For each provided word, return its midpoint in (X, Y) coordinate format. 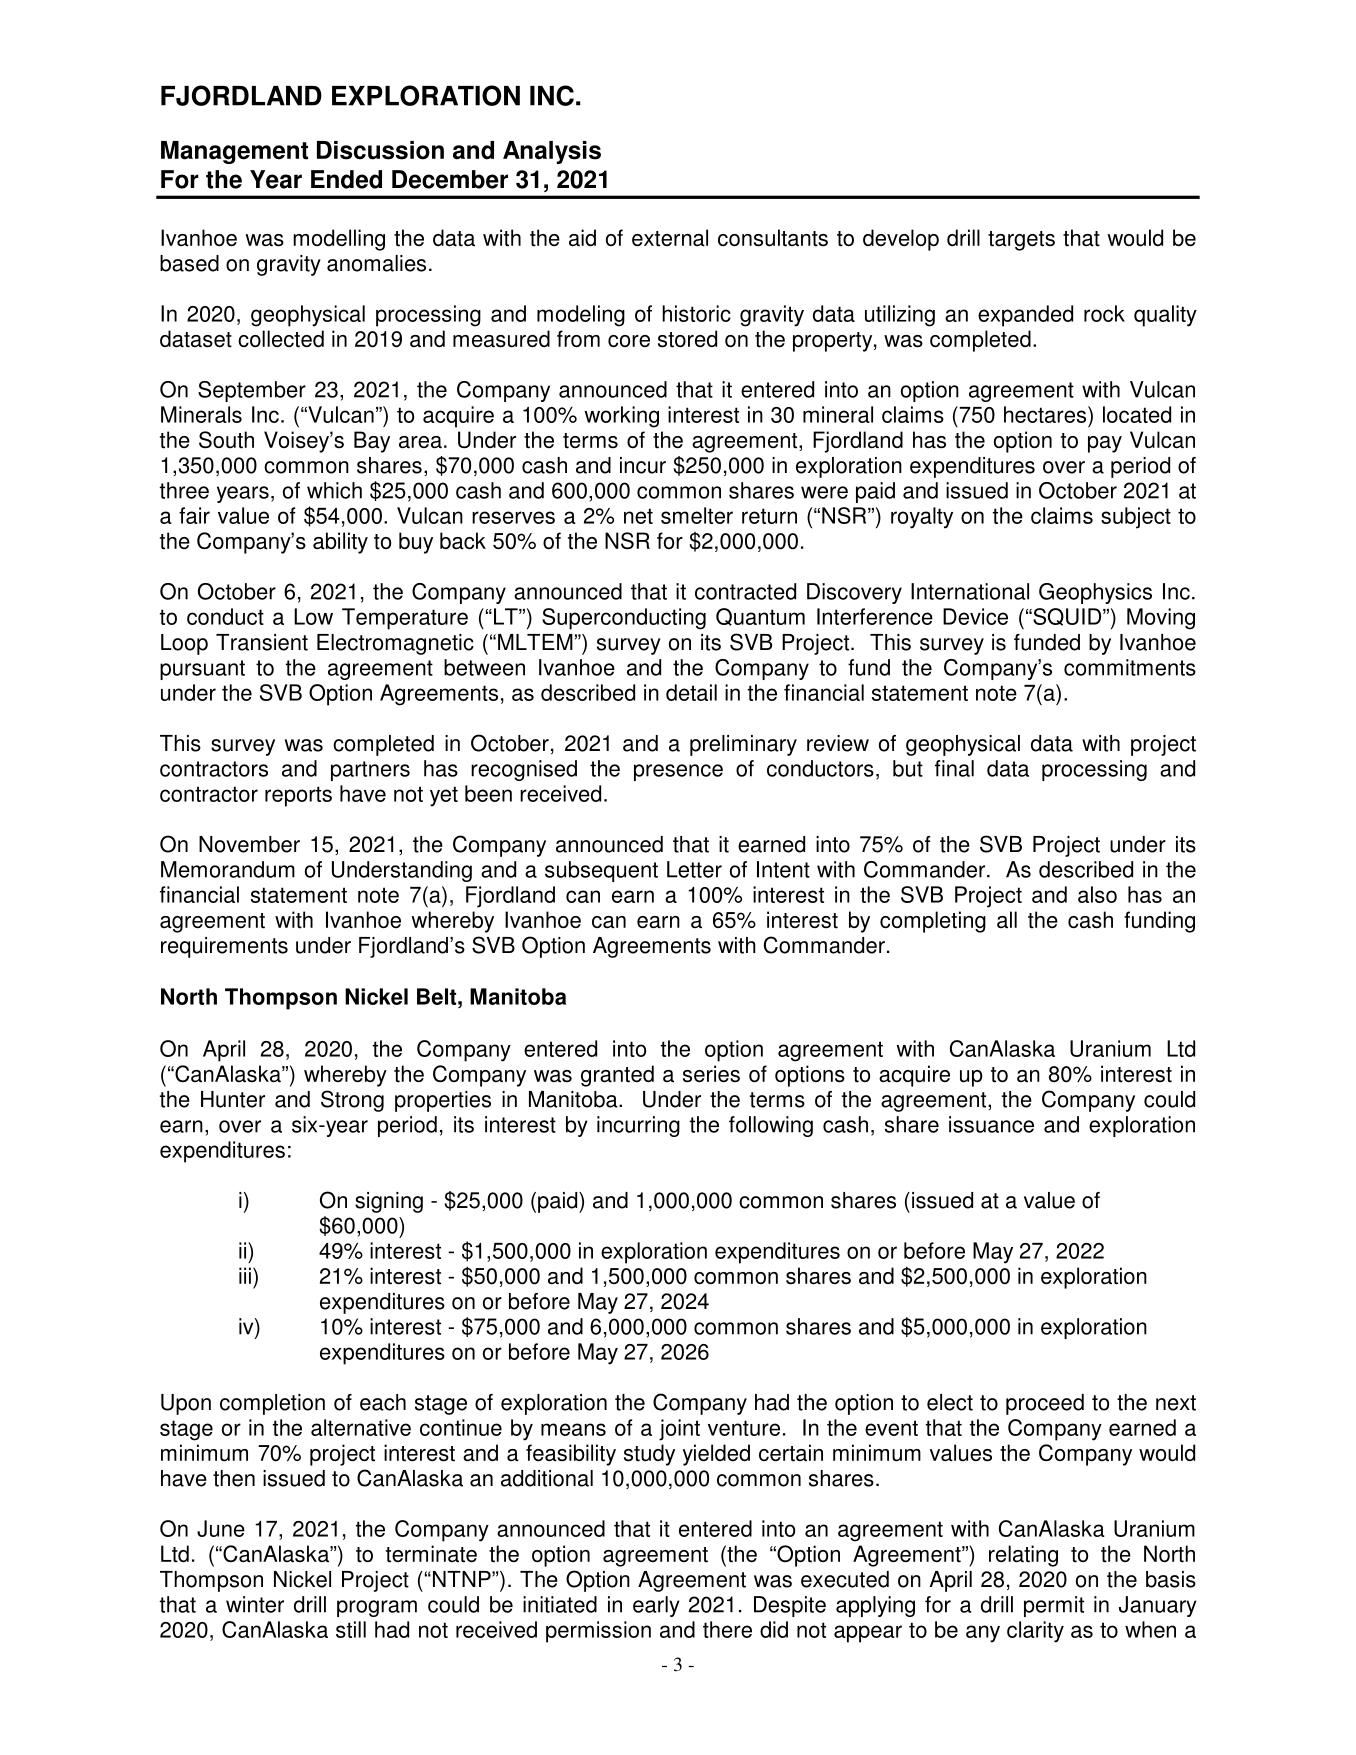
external (670, 238)
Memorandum (228, 869)
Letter (694, 869)
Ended (346, 179)
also (1097, 894)
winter (255, 1604)
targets (1021, 241)
